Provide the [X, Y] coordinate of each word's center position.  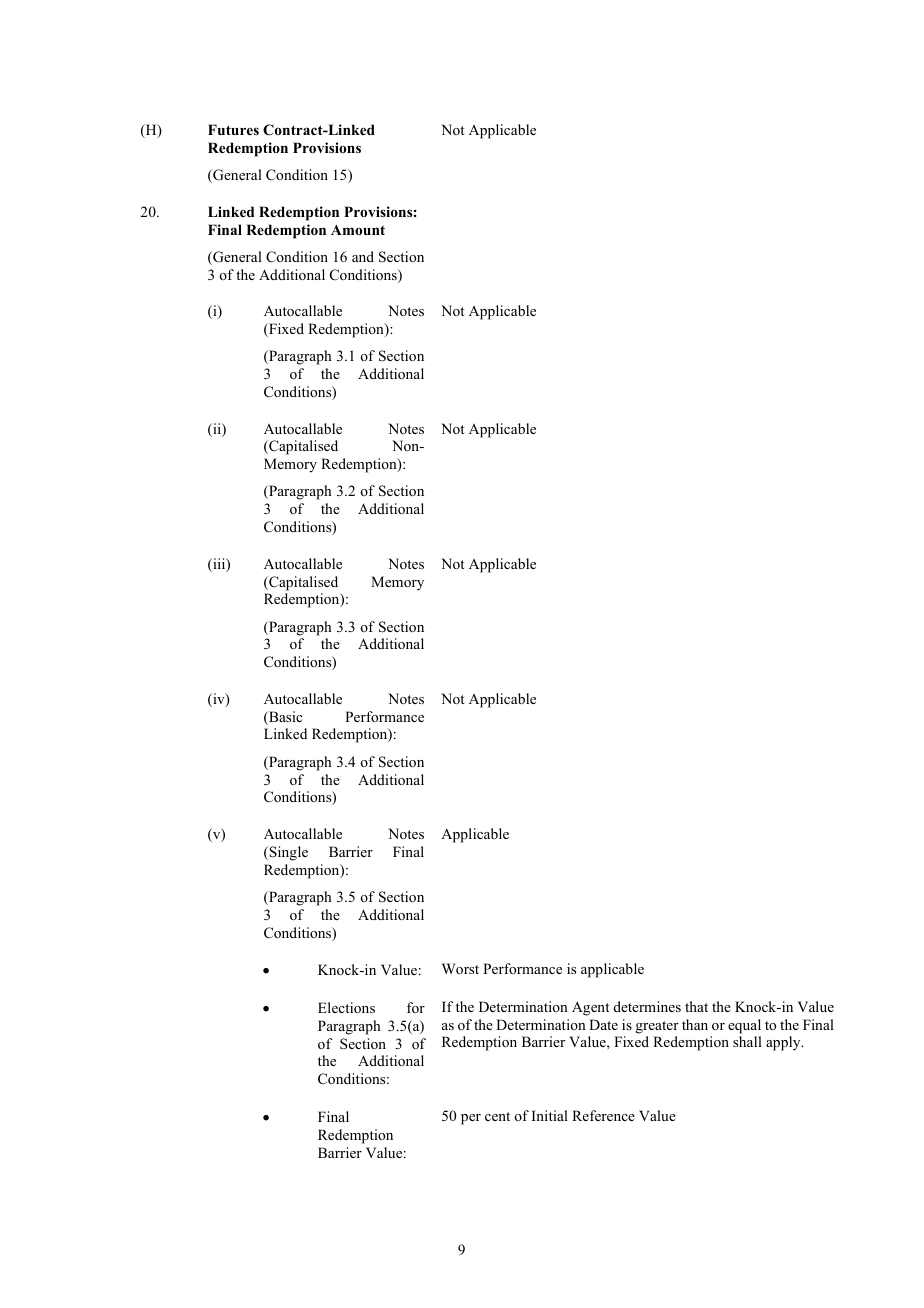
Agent [590, 1008]
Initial [550, 1115]
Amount [358, 230]
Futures [233, 129]
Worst [460, 968]
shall [747, 1041]
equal [744, 1026]
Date [603, 1024]
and [363, 256]
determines [647, 1006]
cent [497, 1116]
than [695, 1024]
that [696, 1006]
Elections [346, 1007]
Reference [603, 1115]
